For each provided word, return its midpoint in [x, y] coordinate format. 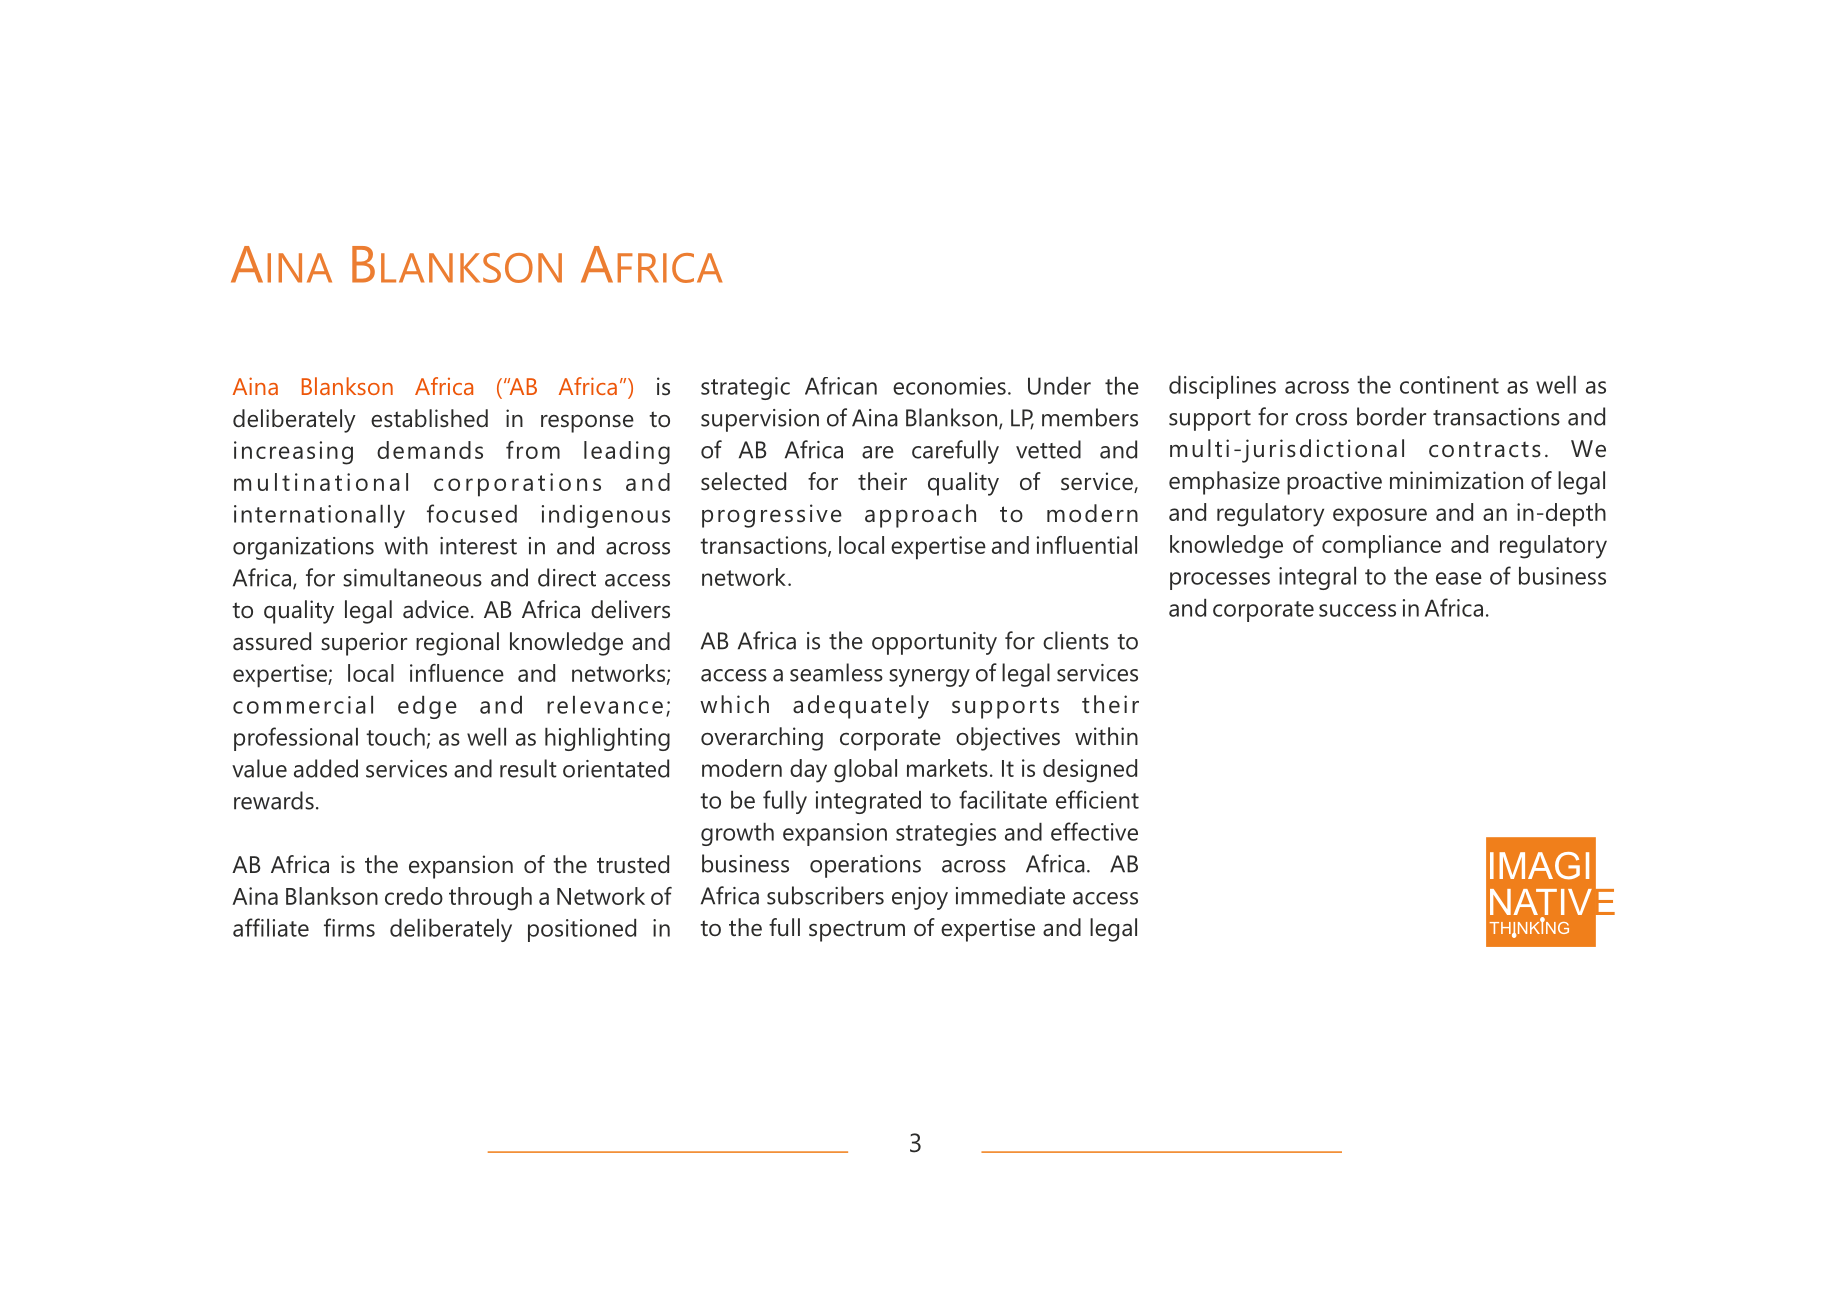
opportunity [934, 643]
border [1391, 416]
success [1357, 610]
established [429, 418]
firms [349, 927]
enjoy [920, 898]
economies [949, 386]
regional [457, 644]
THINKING [1529, 928]
